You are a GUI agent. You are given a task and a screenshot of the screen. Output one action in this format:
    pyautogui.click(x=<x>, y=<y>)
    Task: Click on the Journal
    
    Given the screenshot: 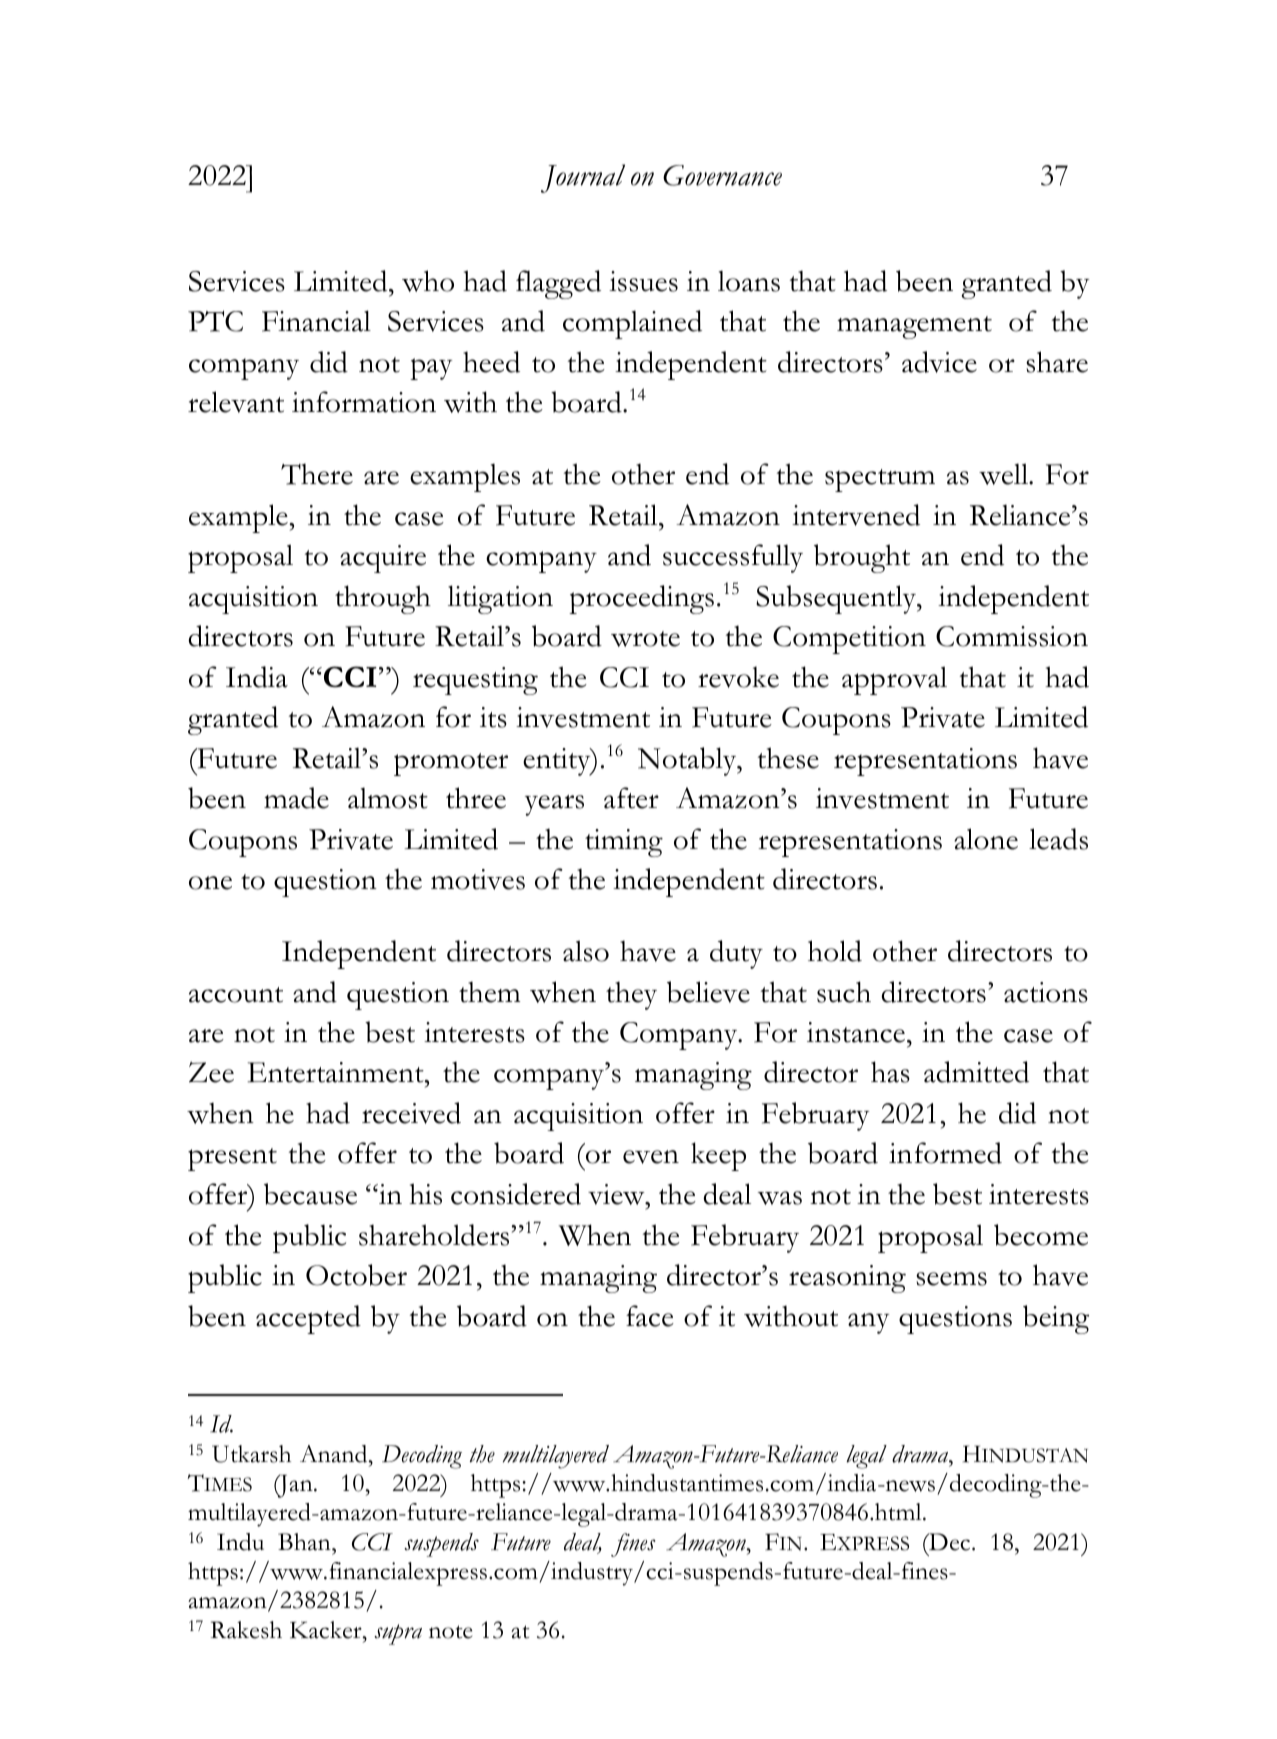 What is the action you would take?
    pyautogui.click(x=583, y=178)
